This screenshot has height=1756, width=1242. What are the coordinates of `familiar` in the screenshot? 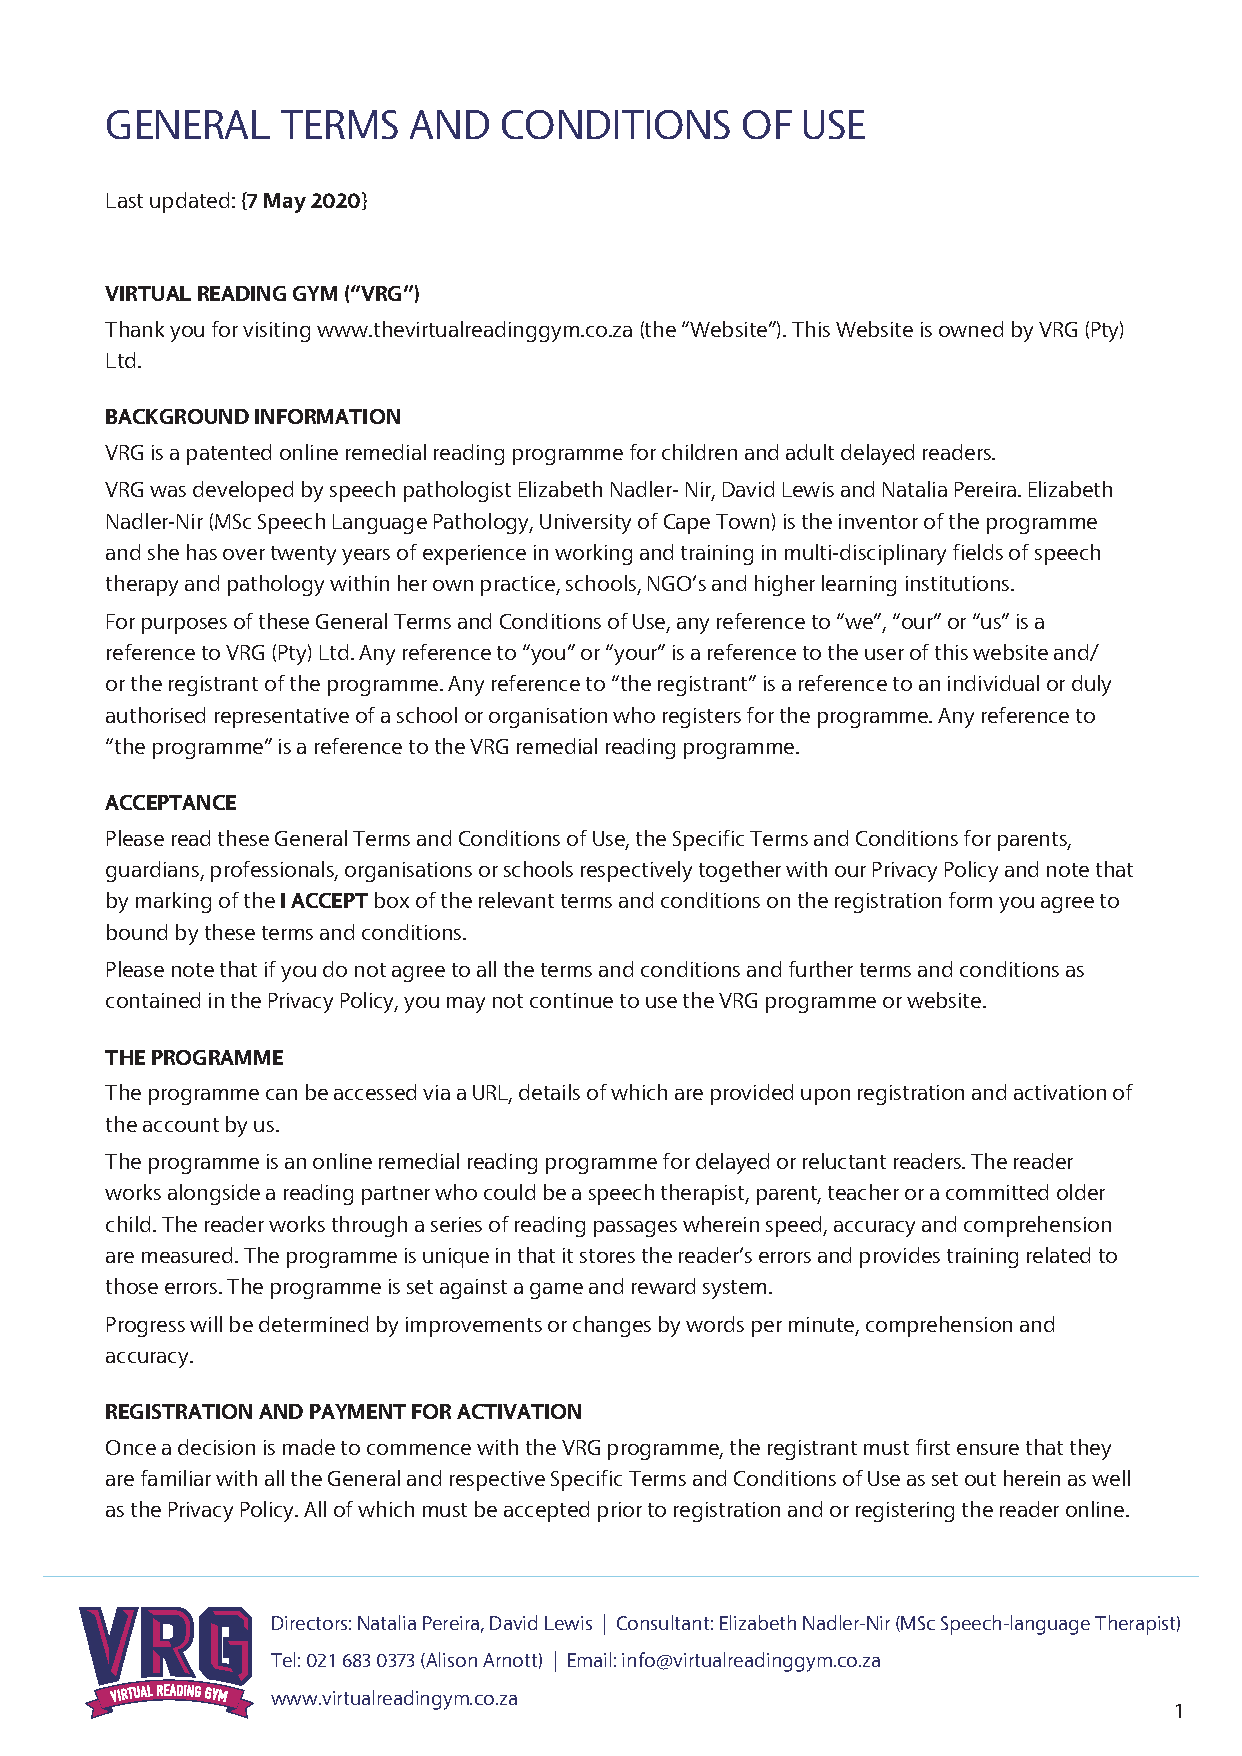 It's located at (176, 1478).
